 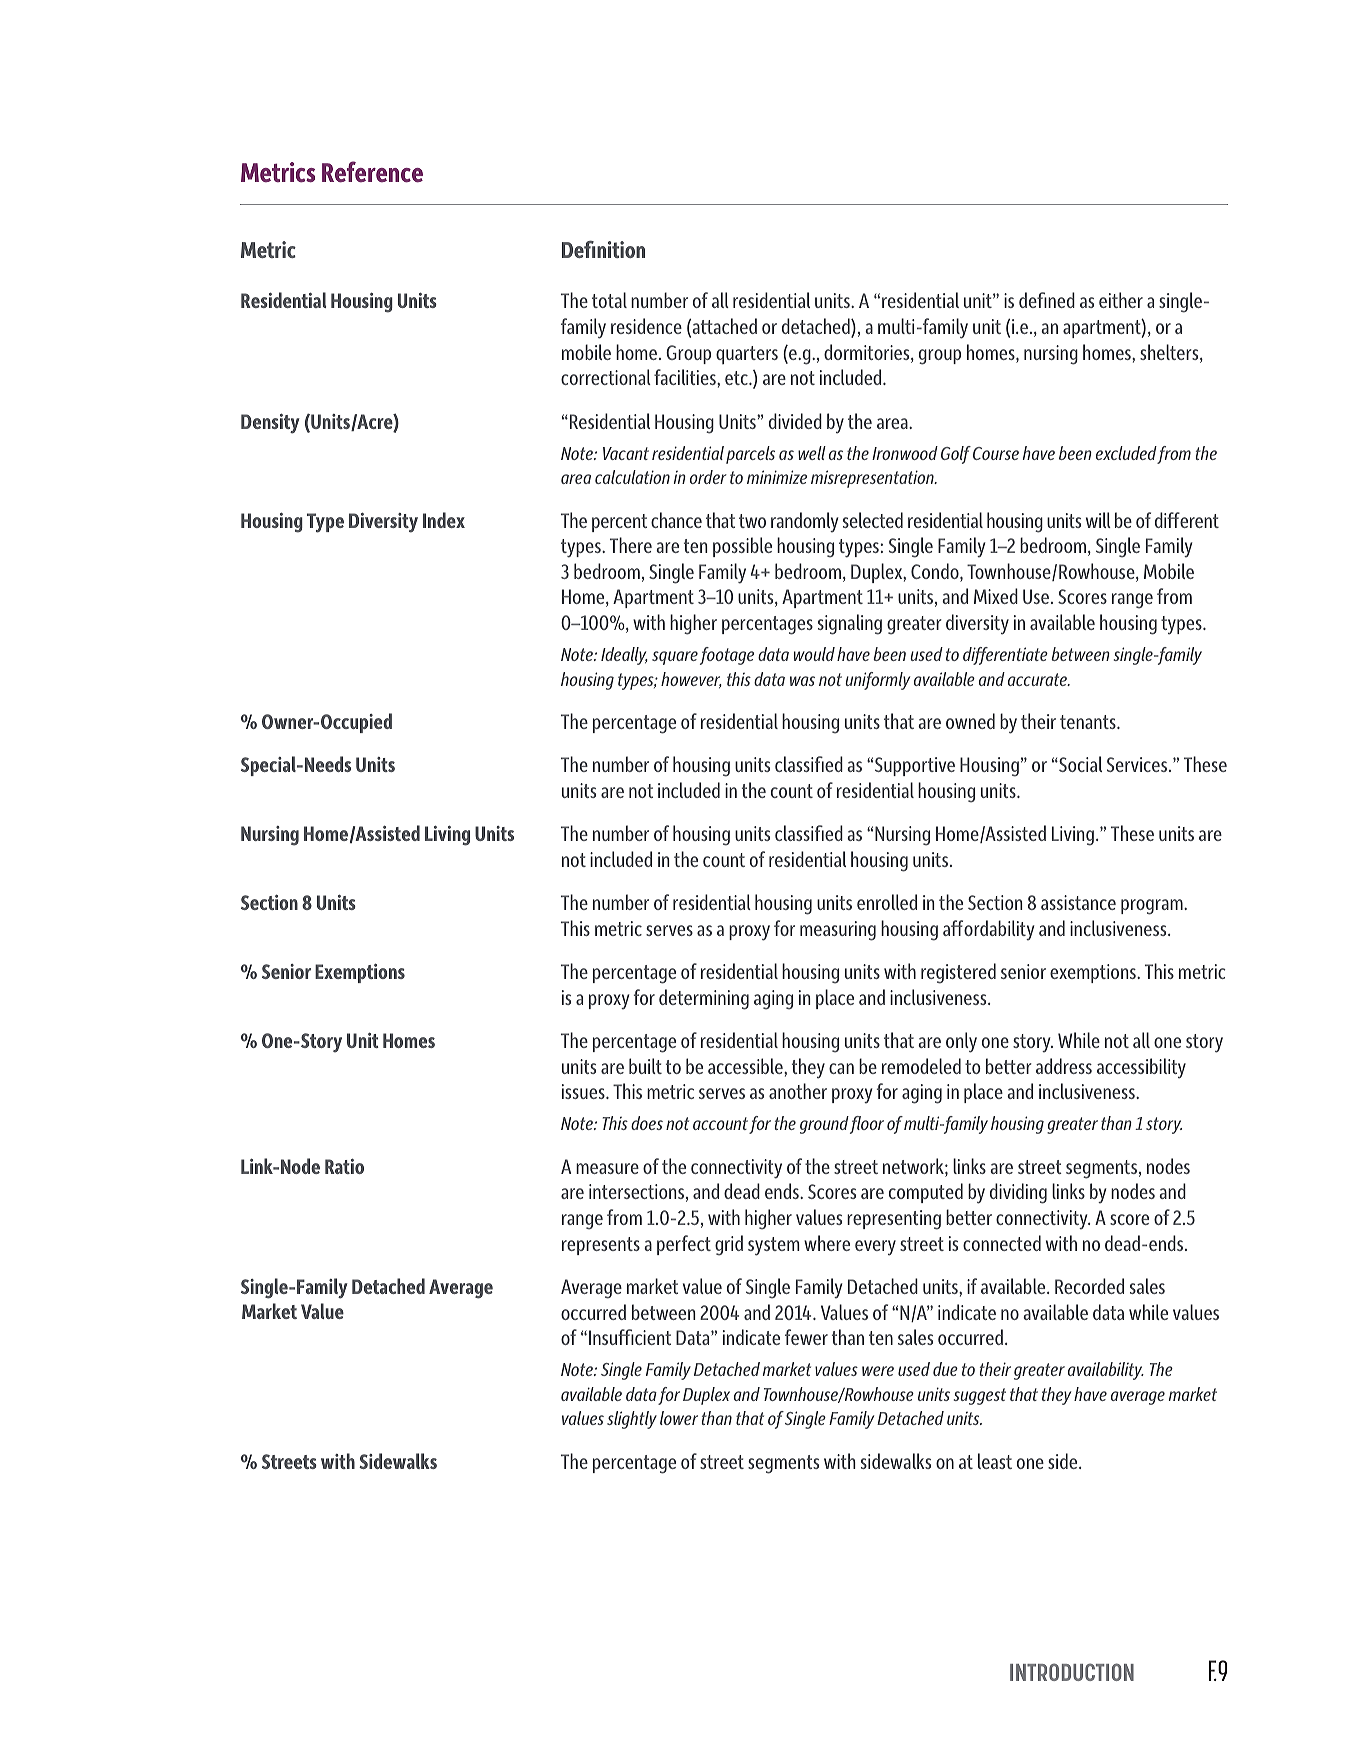 What do you see at coordinates (647, 1123) in the page?
I see `does` at bounding box center [647, 1123].
